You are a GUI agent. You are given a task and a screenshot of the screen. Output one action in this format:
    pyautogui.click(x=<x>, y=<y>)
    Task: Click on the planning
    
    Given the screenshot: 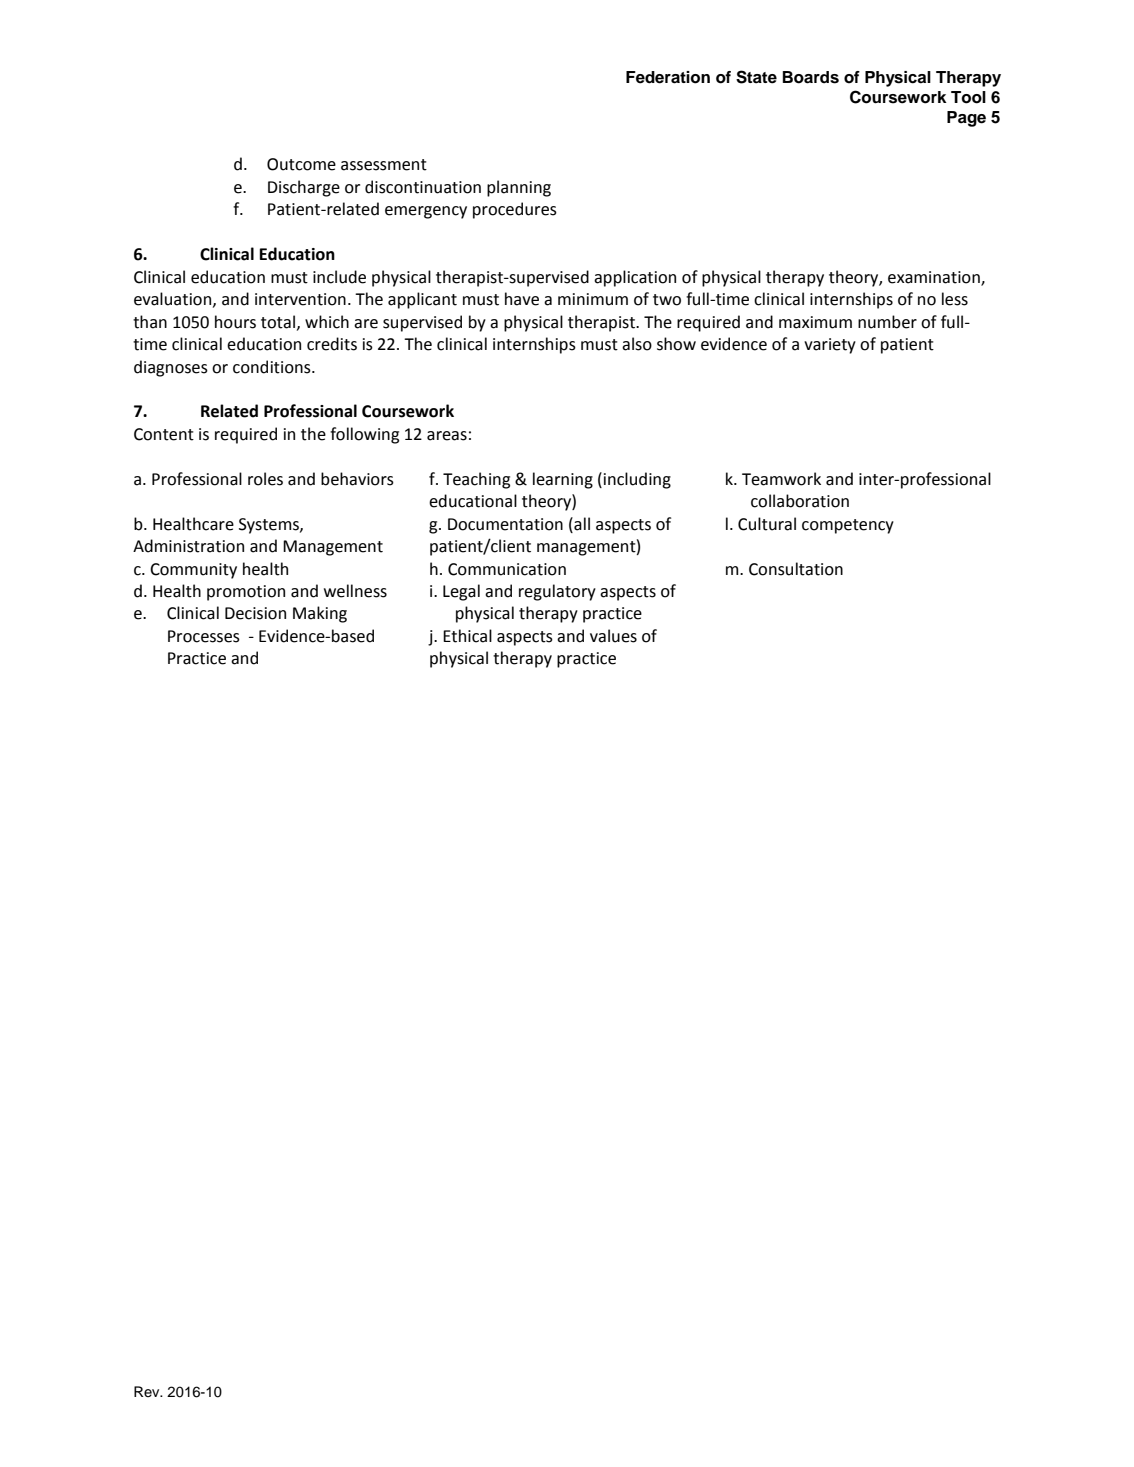 What is the action you would take?
    pyautogui.click(x=519, y=188)
